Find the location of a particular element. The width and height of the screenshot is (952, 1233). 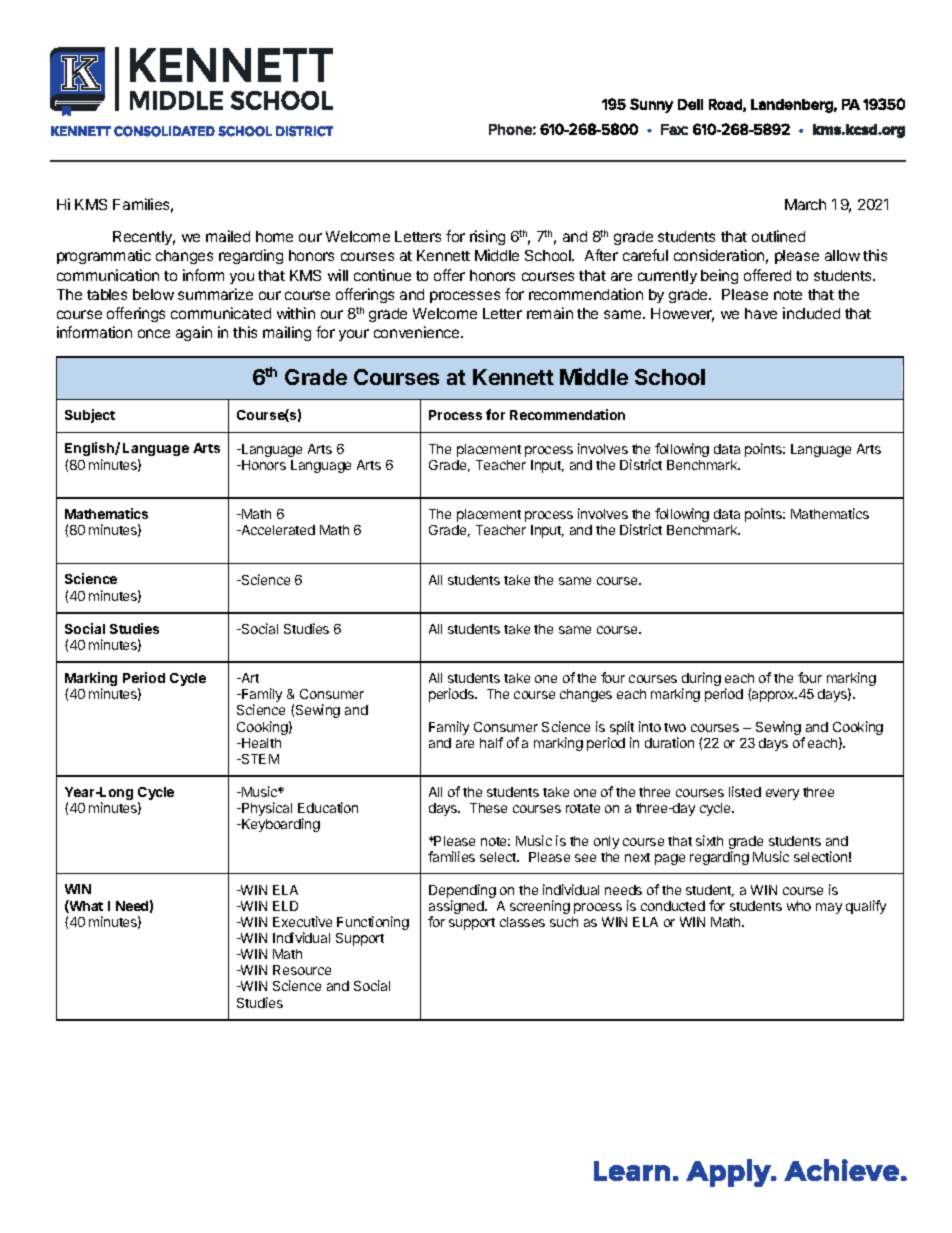

Health is located at coordinates (260, 743).
